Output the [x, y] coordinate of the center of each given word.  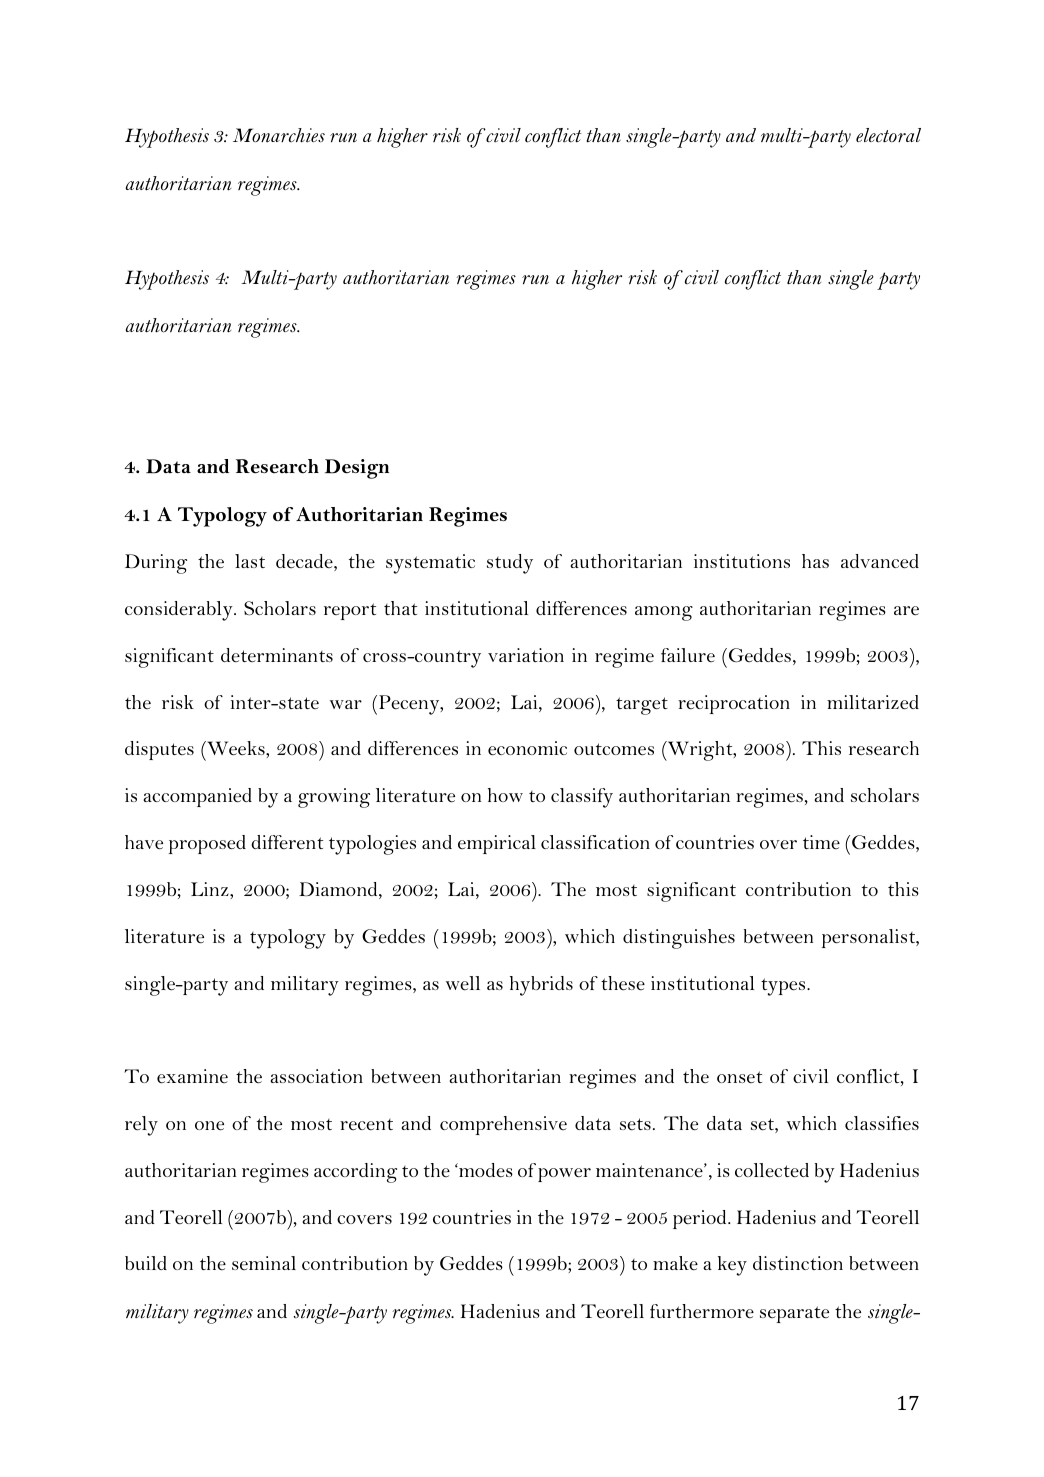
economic [527, 748]
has [815, 561]
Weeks [236, 748]
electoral [888, 135]
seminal [264, 1263]
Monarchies [279, 135]
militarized [873, 702]
